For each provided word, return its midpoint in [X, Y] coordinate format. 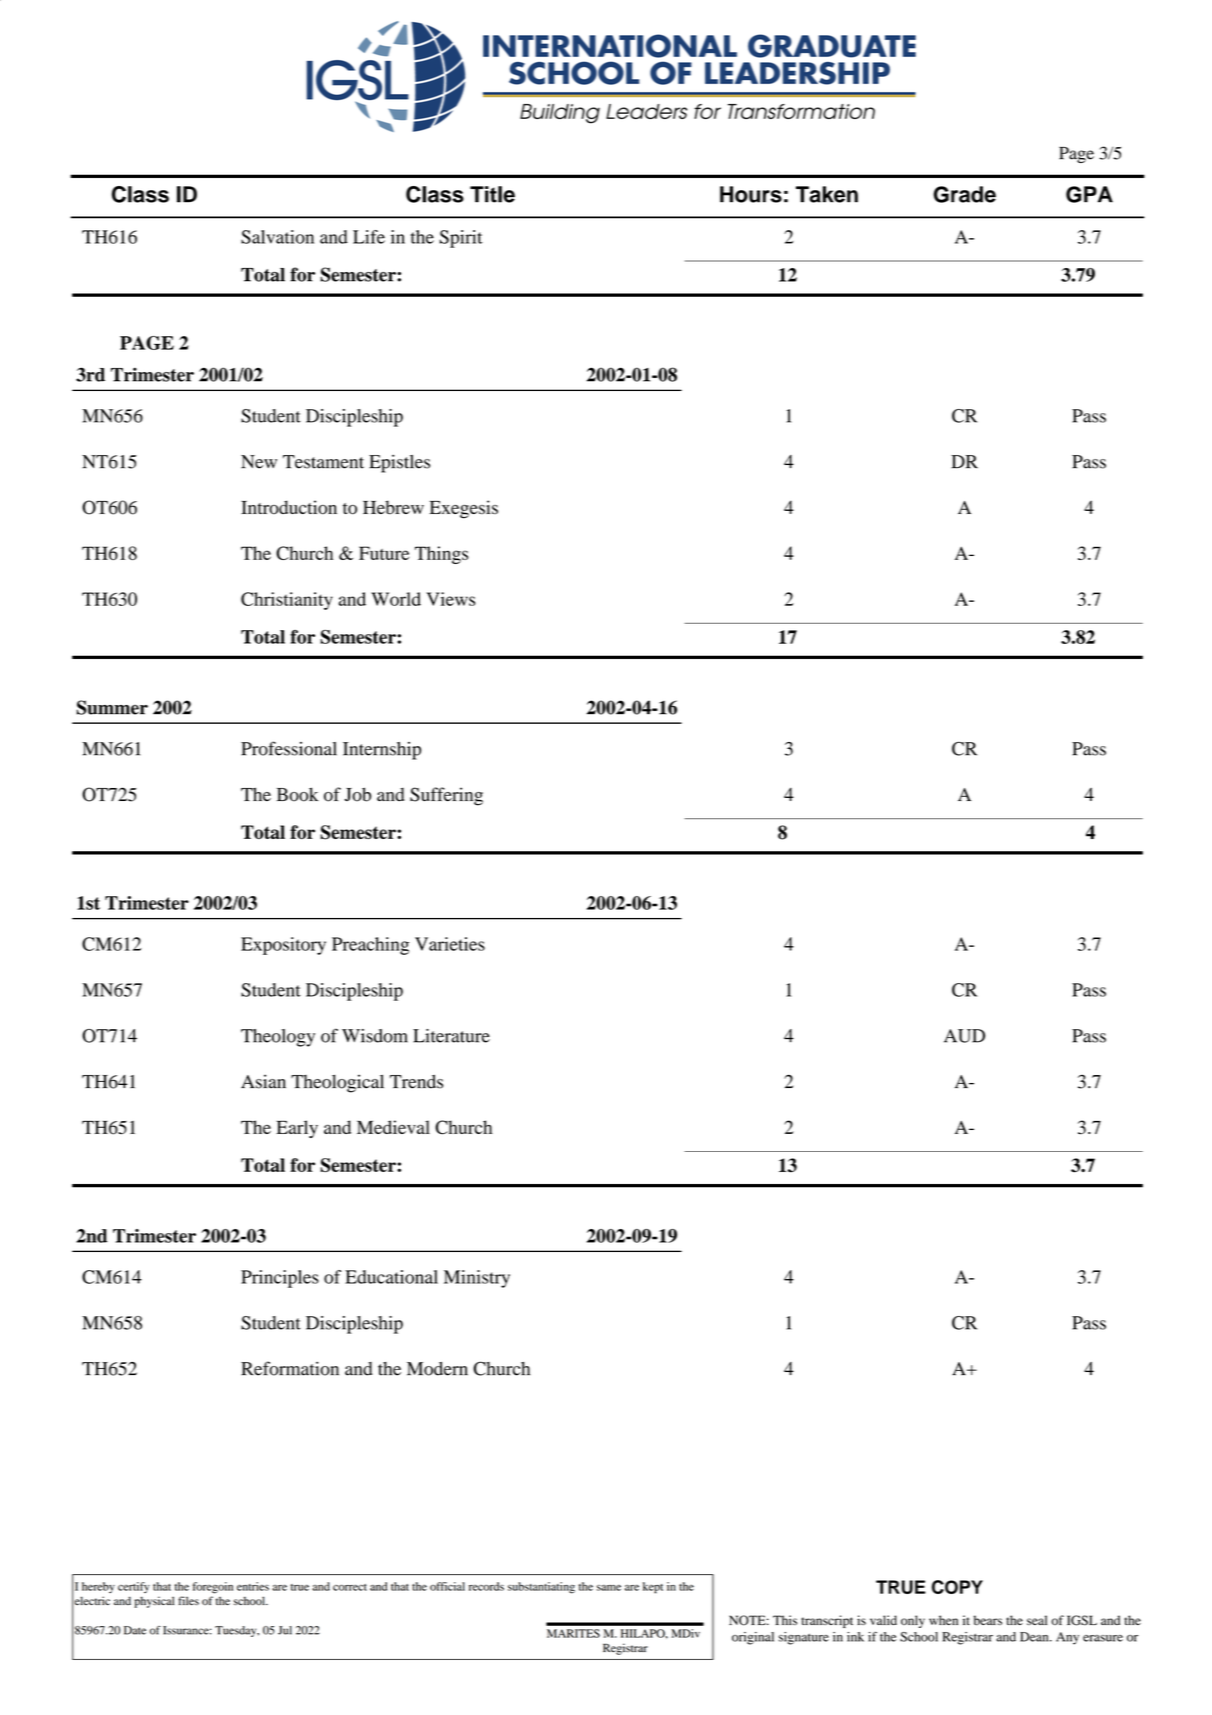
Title [492, 194]
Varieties [450, 944]
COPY [957, 1587]
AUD [964, 1036]
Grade [964, 194]
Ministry [477, 1279]
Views [450, 599]
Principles [280, 1279]
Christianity [287, 601]
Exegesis [464, 509]
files [188, 1600]
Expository [283, 946]
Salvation [277, 237]
